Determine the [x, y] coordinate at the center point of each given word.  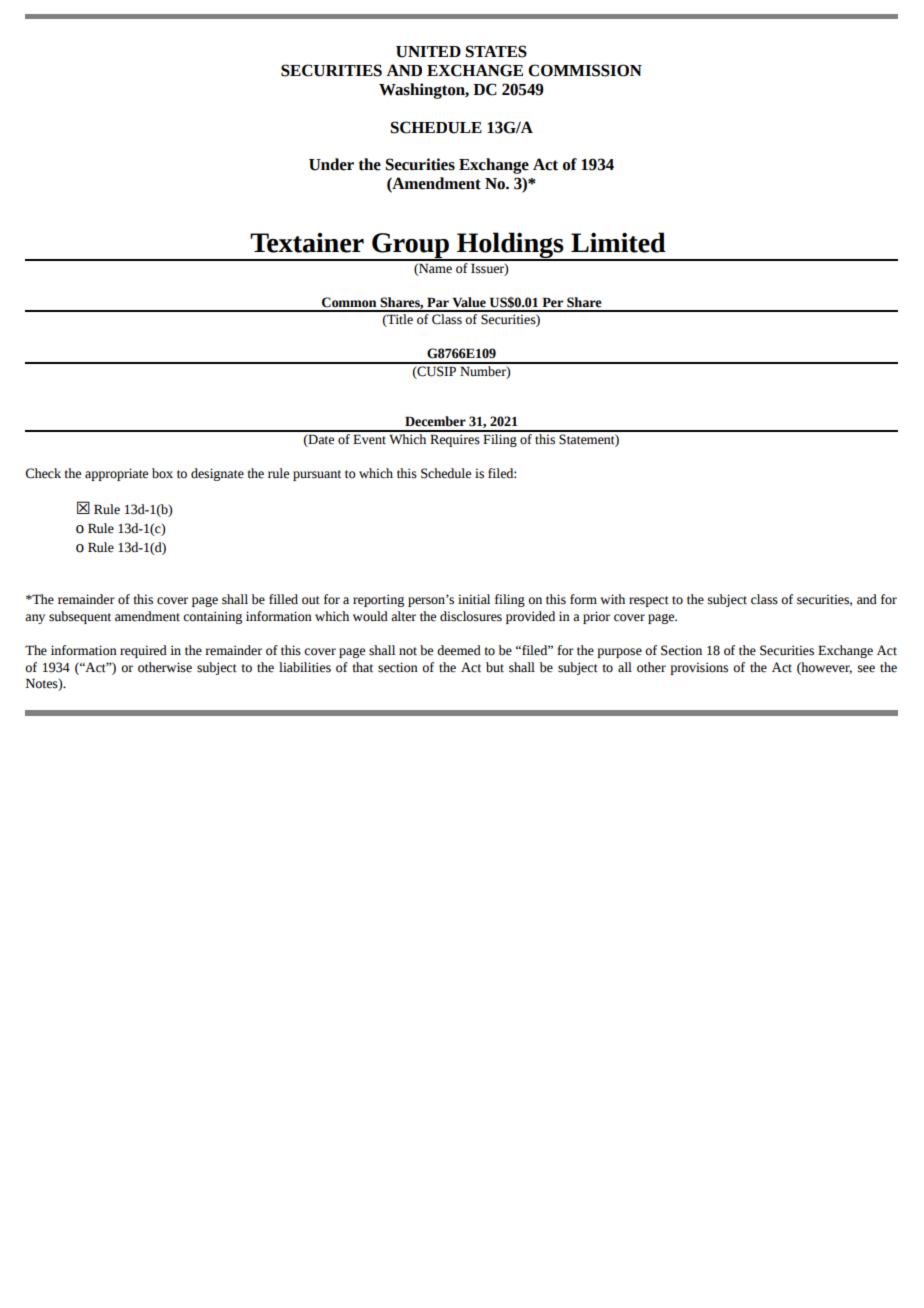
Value [469, 302]
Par [438, 302]
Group [410, 246]
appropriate [116, 474]
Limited [618, 242]
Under [331, 164]
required [143, 651]
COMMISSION [585, 70]
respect [649, 601]
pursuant [317, 475]
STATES [496, 51]
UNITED [428, 52]
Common [349, 302]
